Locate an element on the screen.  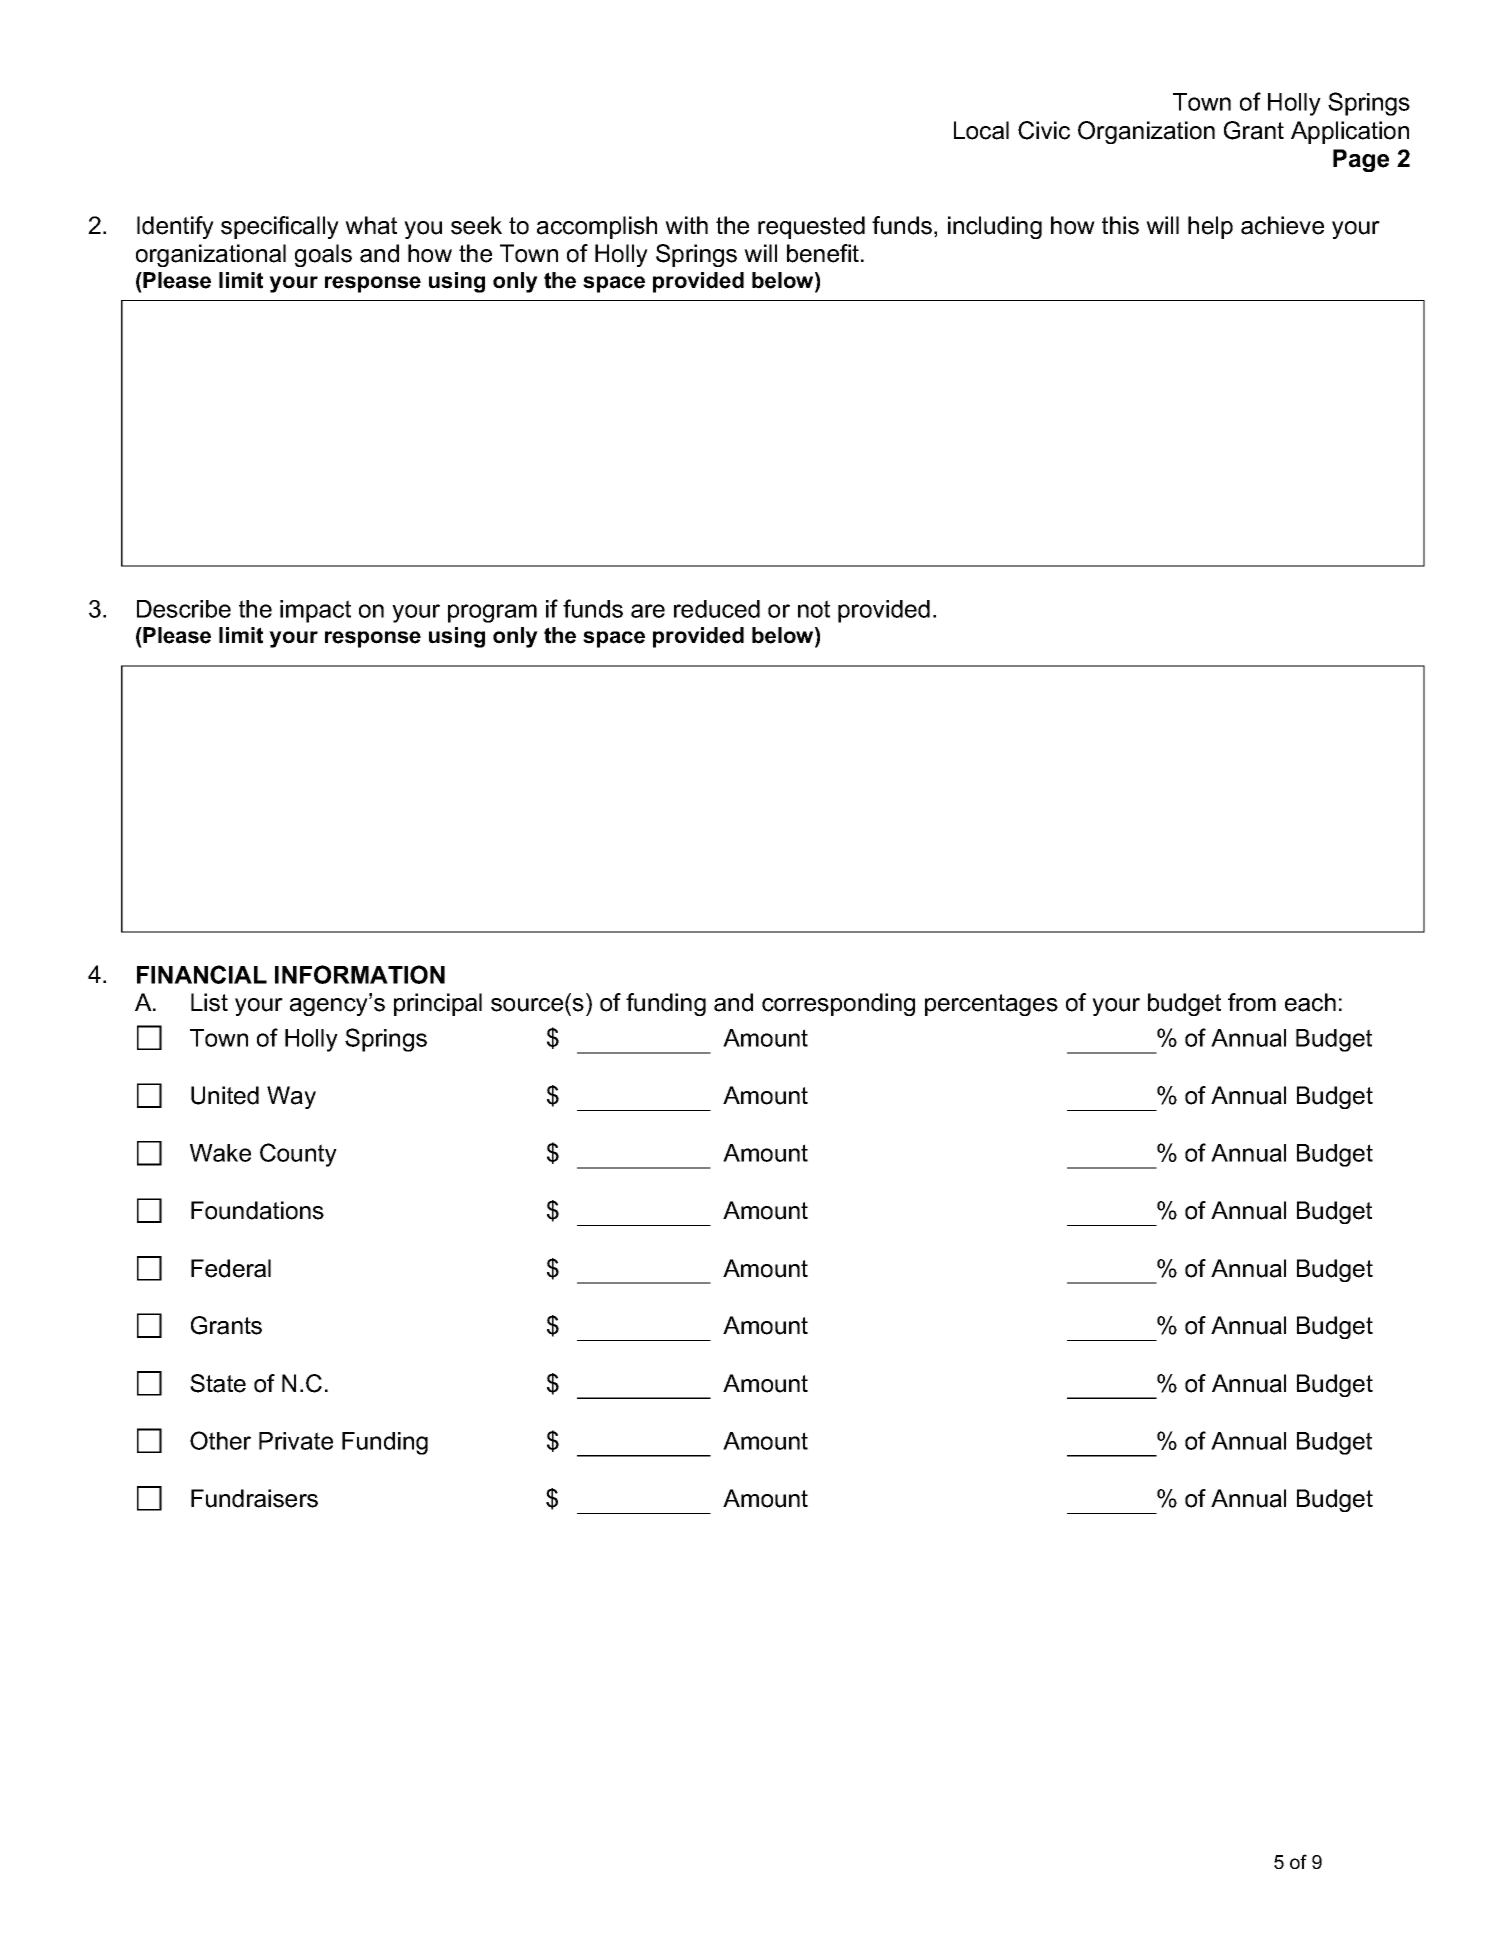
requested is located at coordinates (811, 227).
